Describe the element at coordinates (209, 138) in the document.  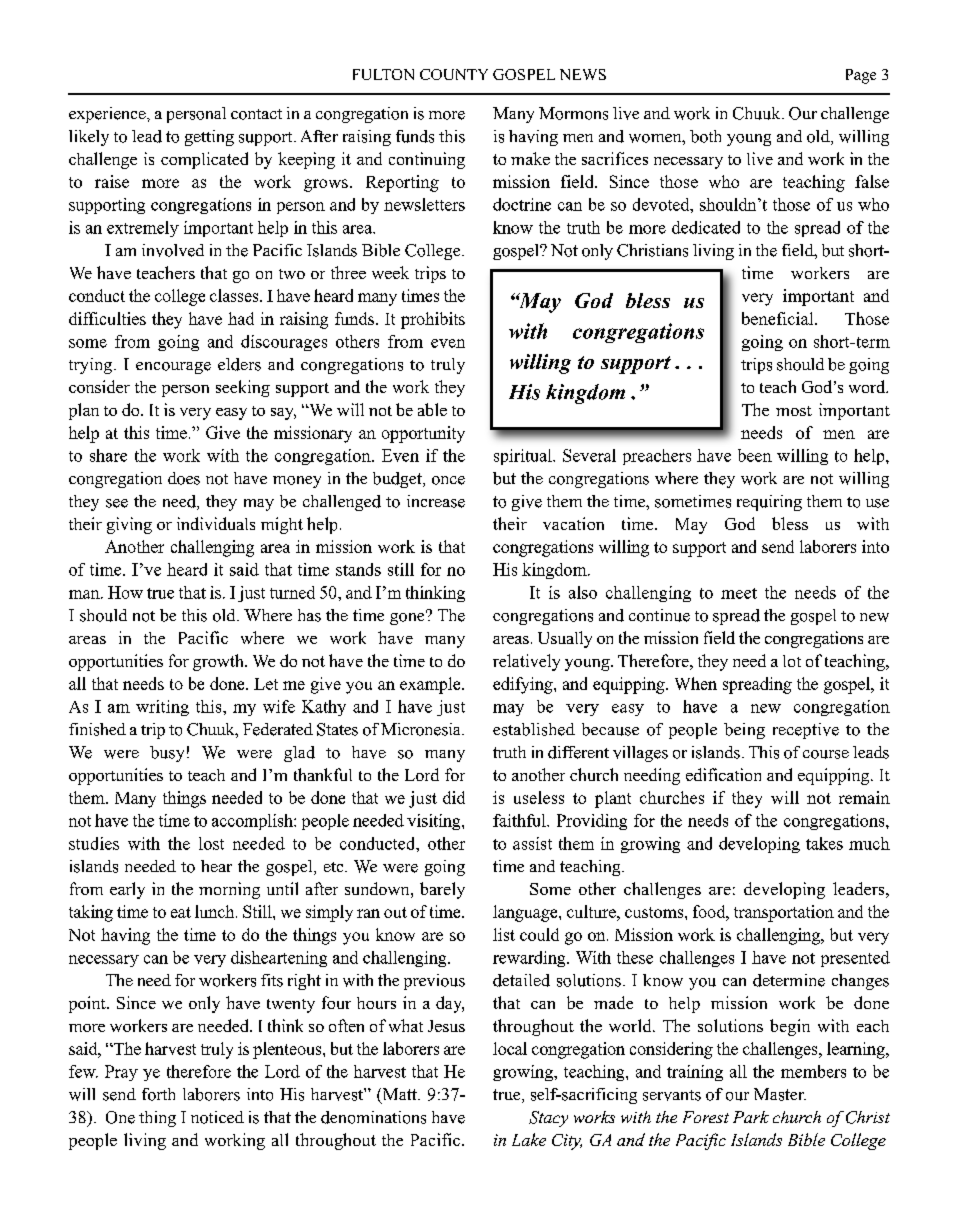
I see `getting` at that location.
